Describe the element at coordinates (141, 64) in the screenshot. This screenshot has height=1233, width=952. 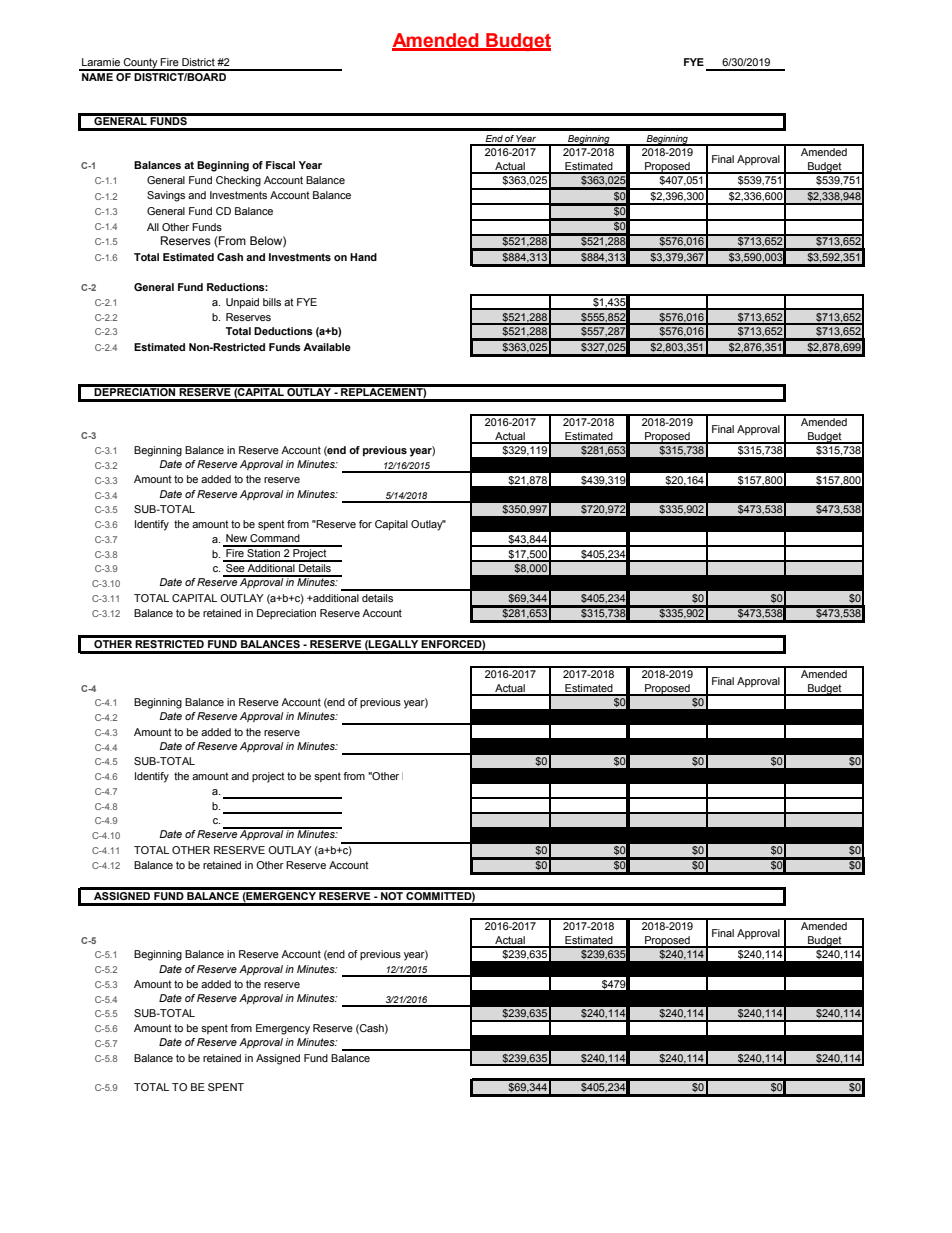
I see `County` at that location.
